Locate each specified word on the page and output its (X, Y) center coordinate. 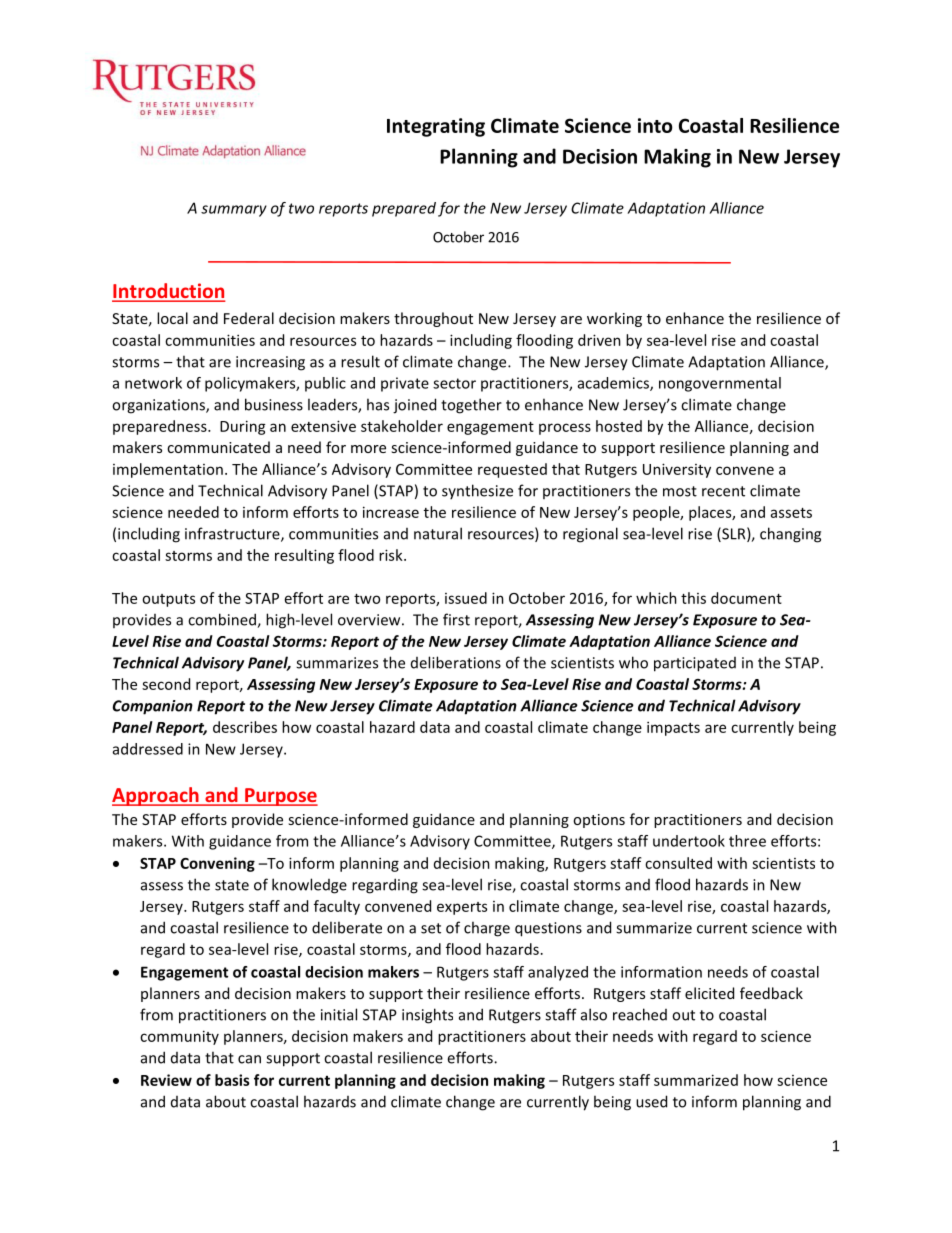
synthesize (477, 491)
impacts (673, 728)
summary (234, 211)
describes (245, 727)
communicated (218, 447)
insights (427, 1016)
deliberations (456, 662)
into (655, 125)
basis (232, 1080)
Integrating (436, 127)
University (677, 470)
